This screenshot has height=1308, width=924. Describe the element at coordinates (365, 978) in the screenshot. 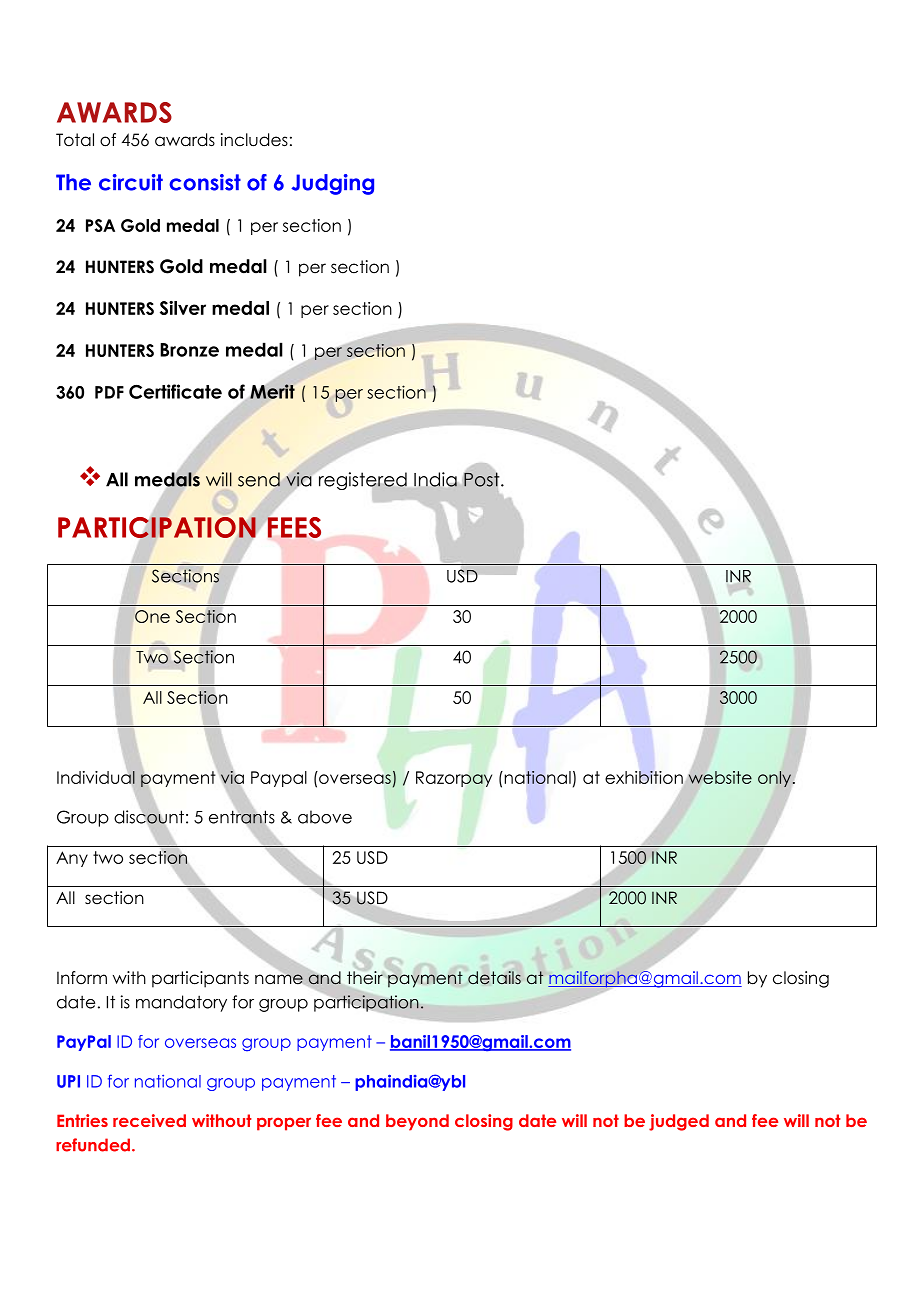

I see `their` at that location.
